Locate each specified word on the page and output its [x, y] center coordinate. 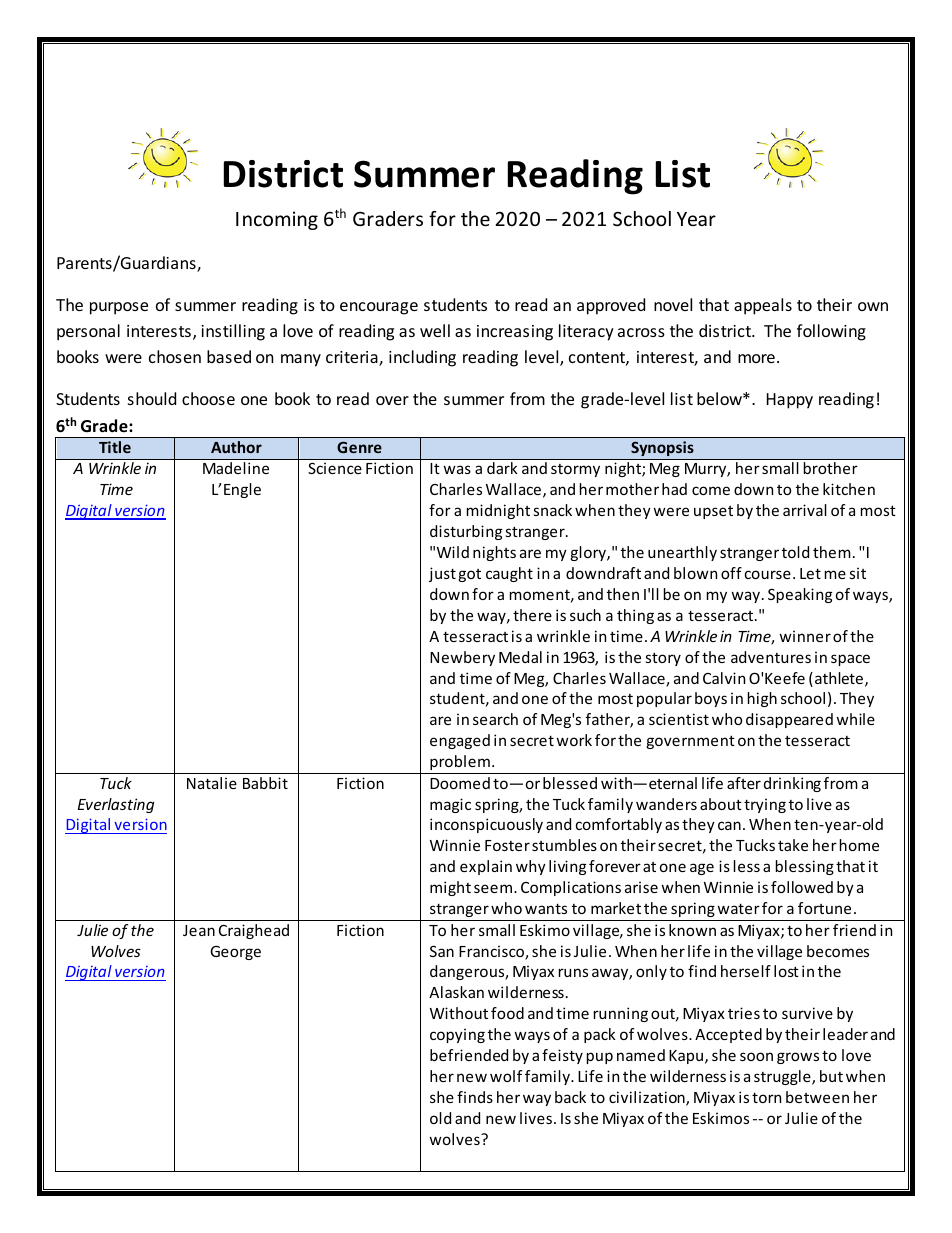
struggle [783, 1077]
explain [486, 867]
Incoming [277, 220]
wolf [506, 1076]
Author [236, 447]
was [457, 469]
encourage [379, 308]
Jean [199, 930]
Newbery [462, 658]
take [793, 845]
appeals [763, 306]
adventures [771, 657]
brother [831, 468]
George [235, 953]
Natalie [212, 783]
